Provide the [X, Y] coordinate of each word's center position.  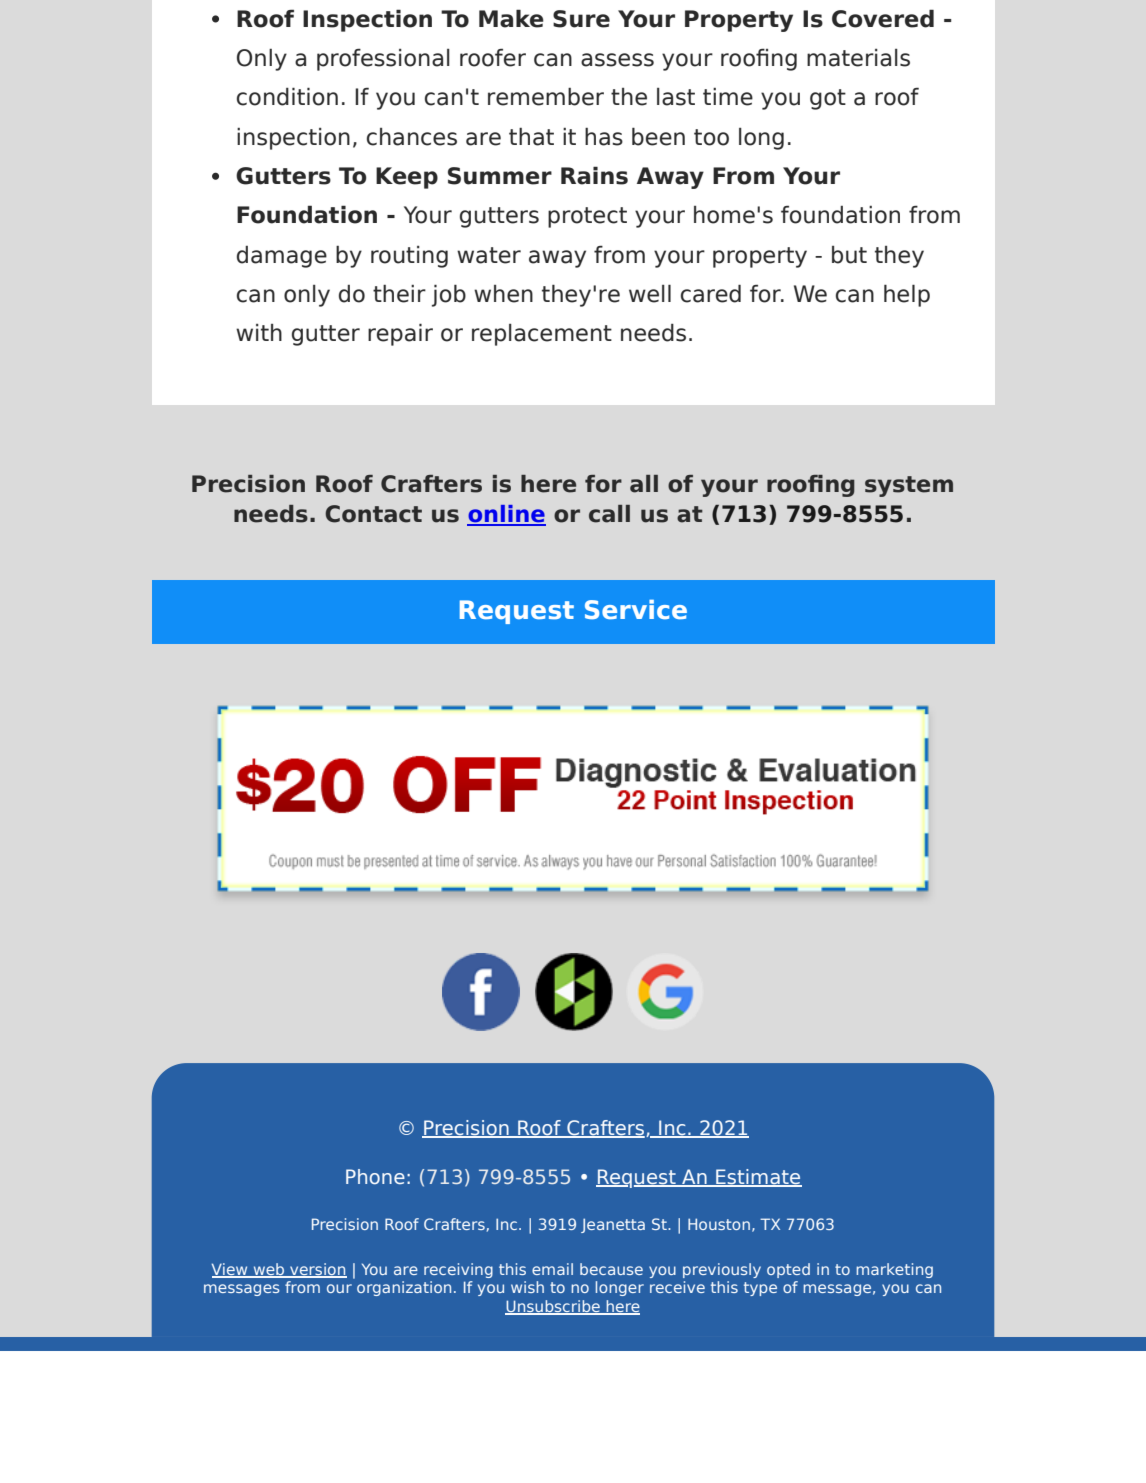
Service [636, 609]
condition [287, 96]
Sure [581, 19]
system [909, 486]
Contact [373, 514]
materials [858, 58]
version [317, 1270]
